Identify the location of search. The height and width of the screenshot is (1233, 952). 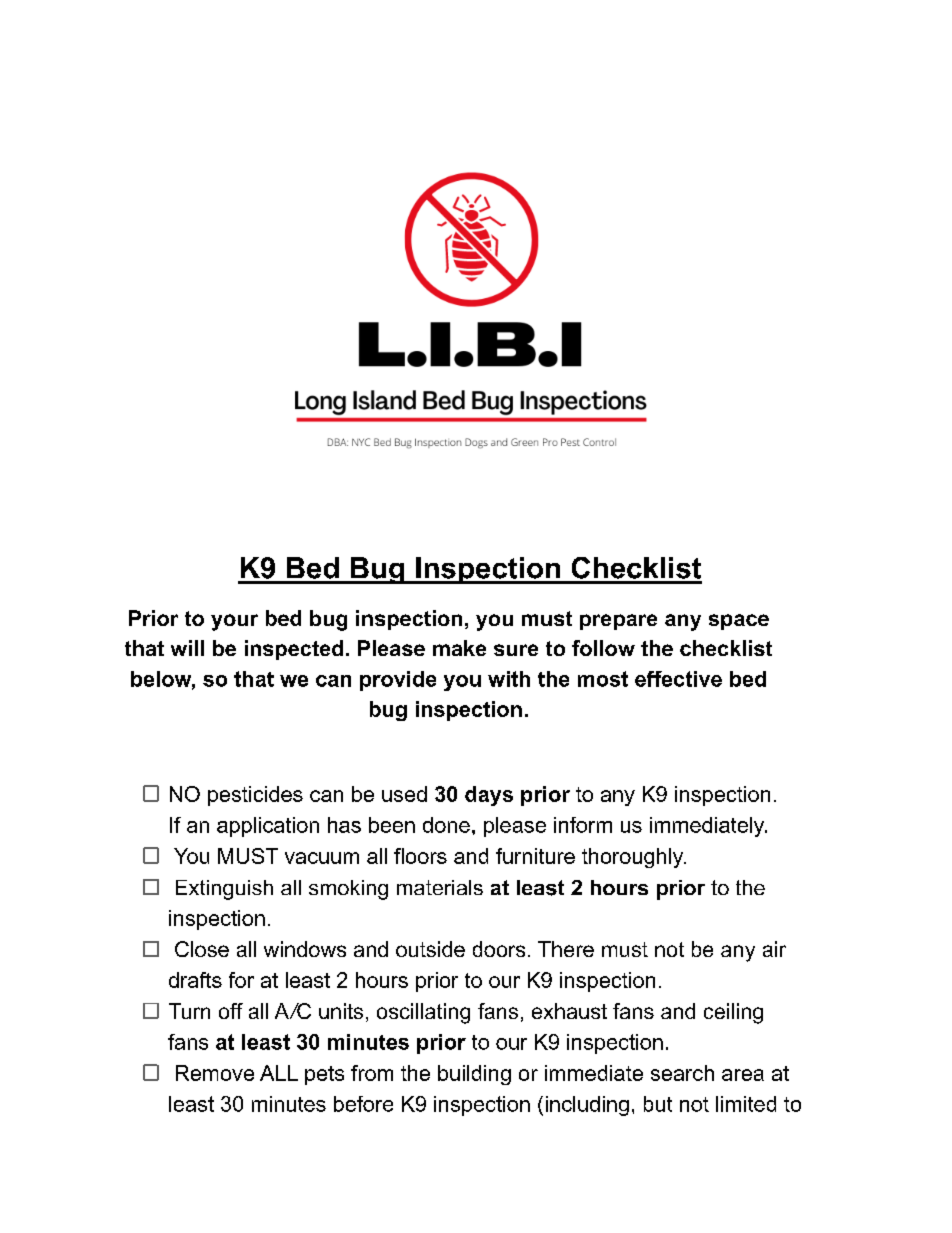
(682, 1073).
